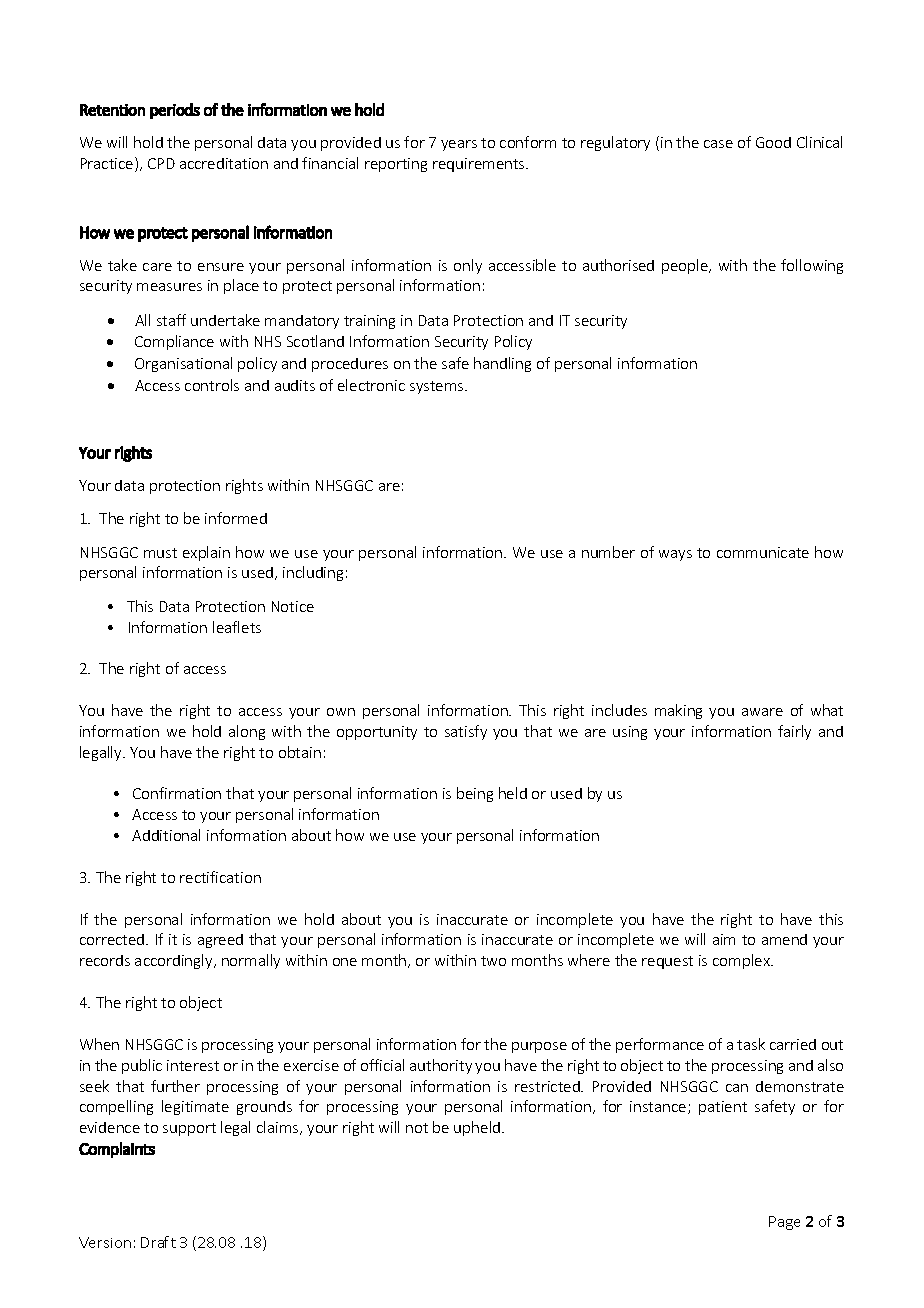 This image has height=1308, width=924. What do you see at coordinates (784, 1223) in the image?
I see `Page` at bounding box center [784, 1223].
